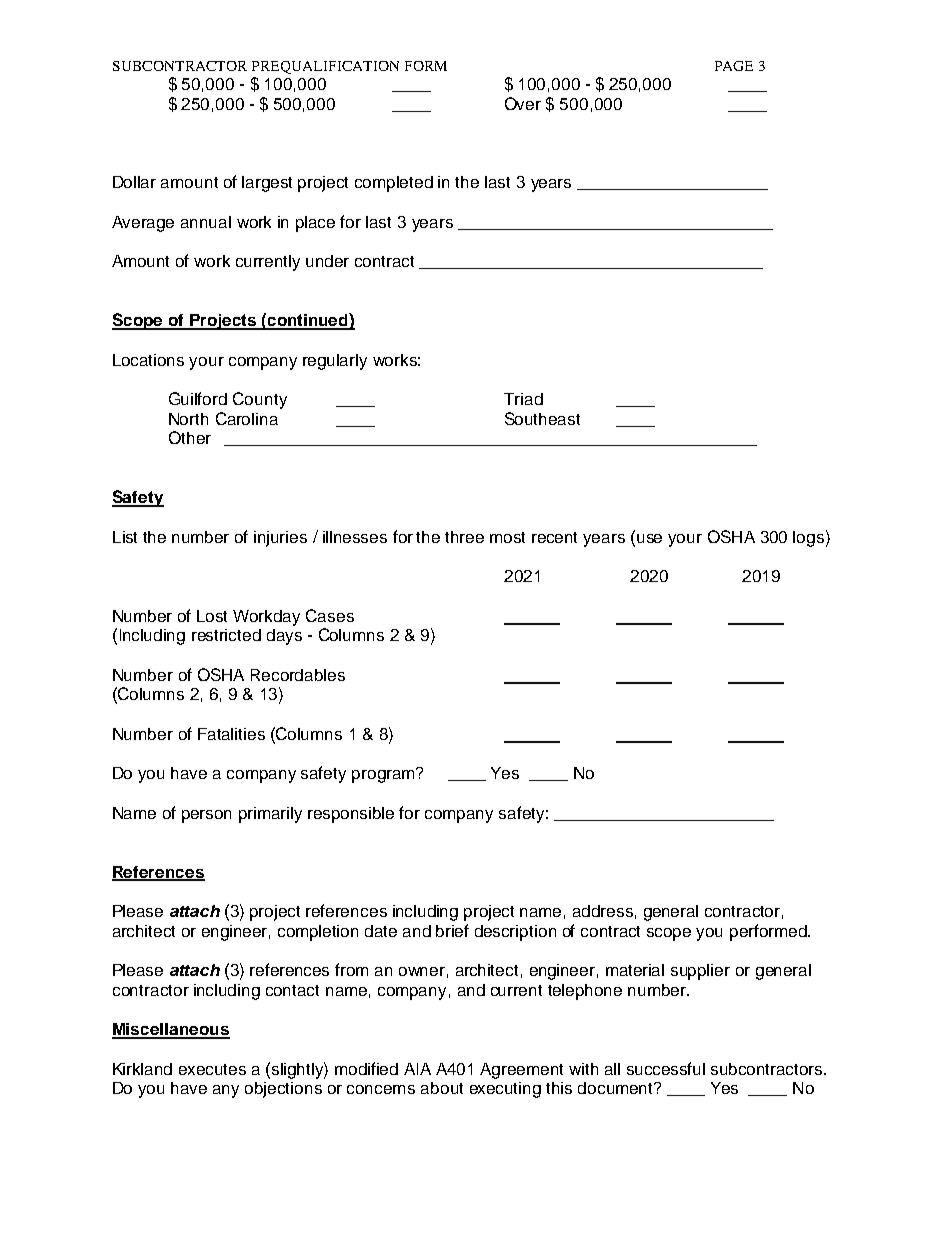  Describe the element at coordinates (666, 1068) in the screenshot. I see `successful` at that location.
